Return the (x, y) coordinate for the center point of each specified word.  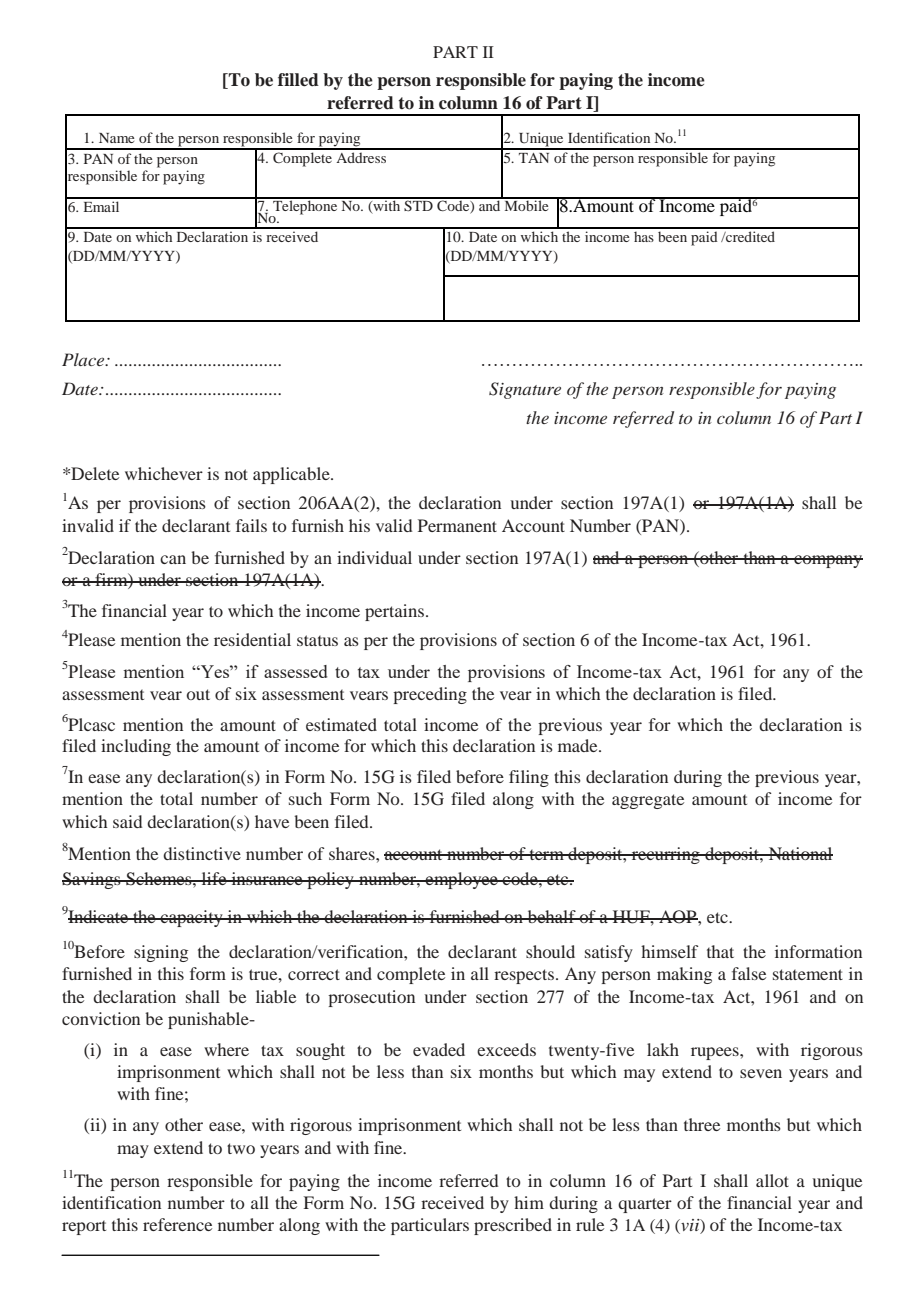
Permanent (457, 525)
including (136, 747)
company (827, 561)
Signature (525, 390)
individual (374, 557)
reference (177, 1224)
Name (116, 138)
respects (524, 976)
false (749, 973)
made (579, 745)
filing (529, 778)
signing (161, 953)
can (173, 559)
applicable (292, 475)
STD (419, 204)
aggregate (648, 801)
